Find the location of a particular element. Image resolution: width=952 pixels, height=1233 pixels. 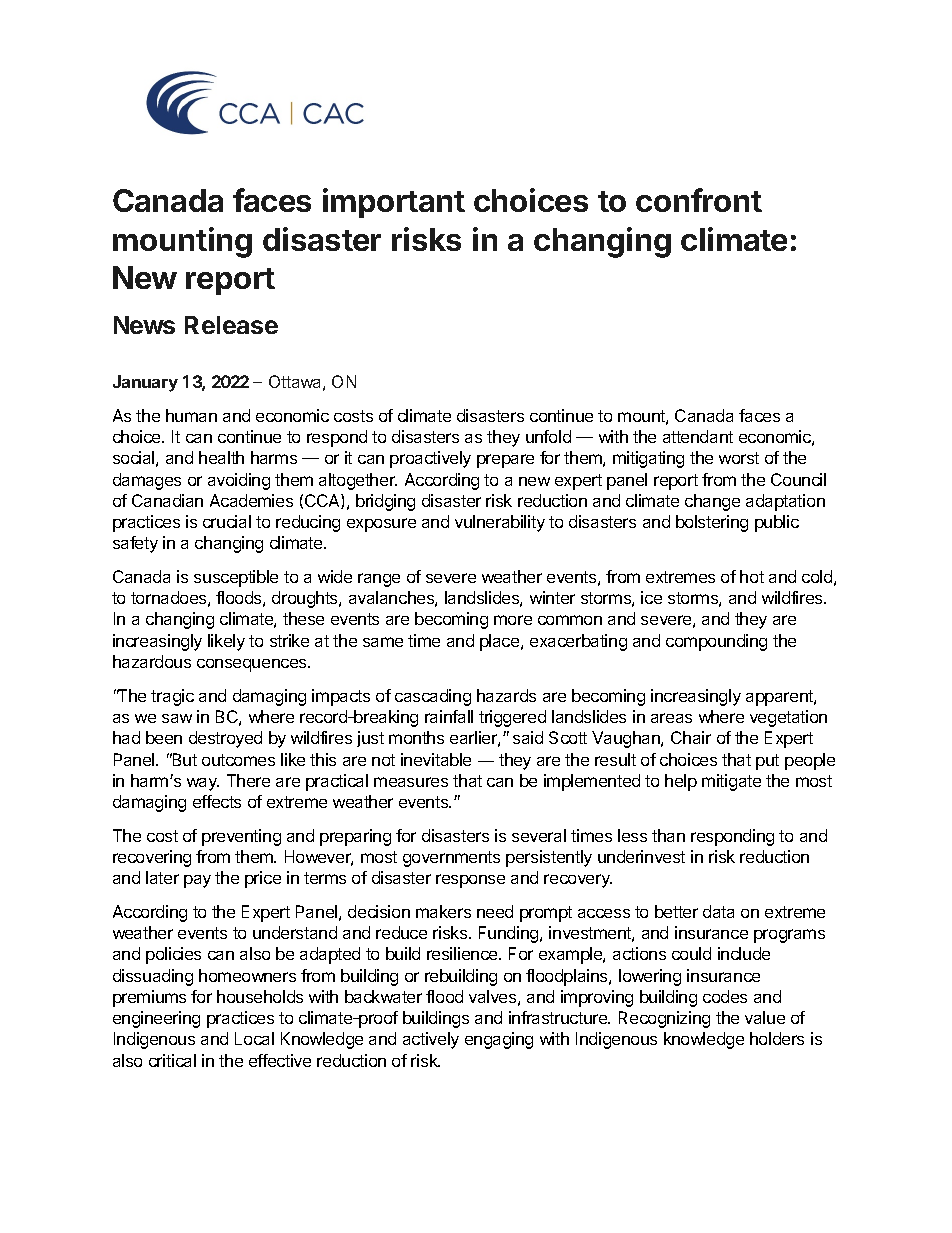

than is located at coordinates (668, 835).
